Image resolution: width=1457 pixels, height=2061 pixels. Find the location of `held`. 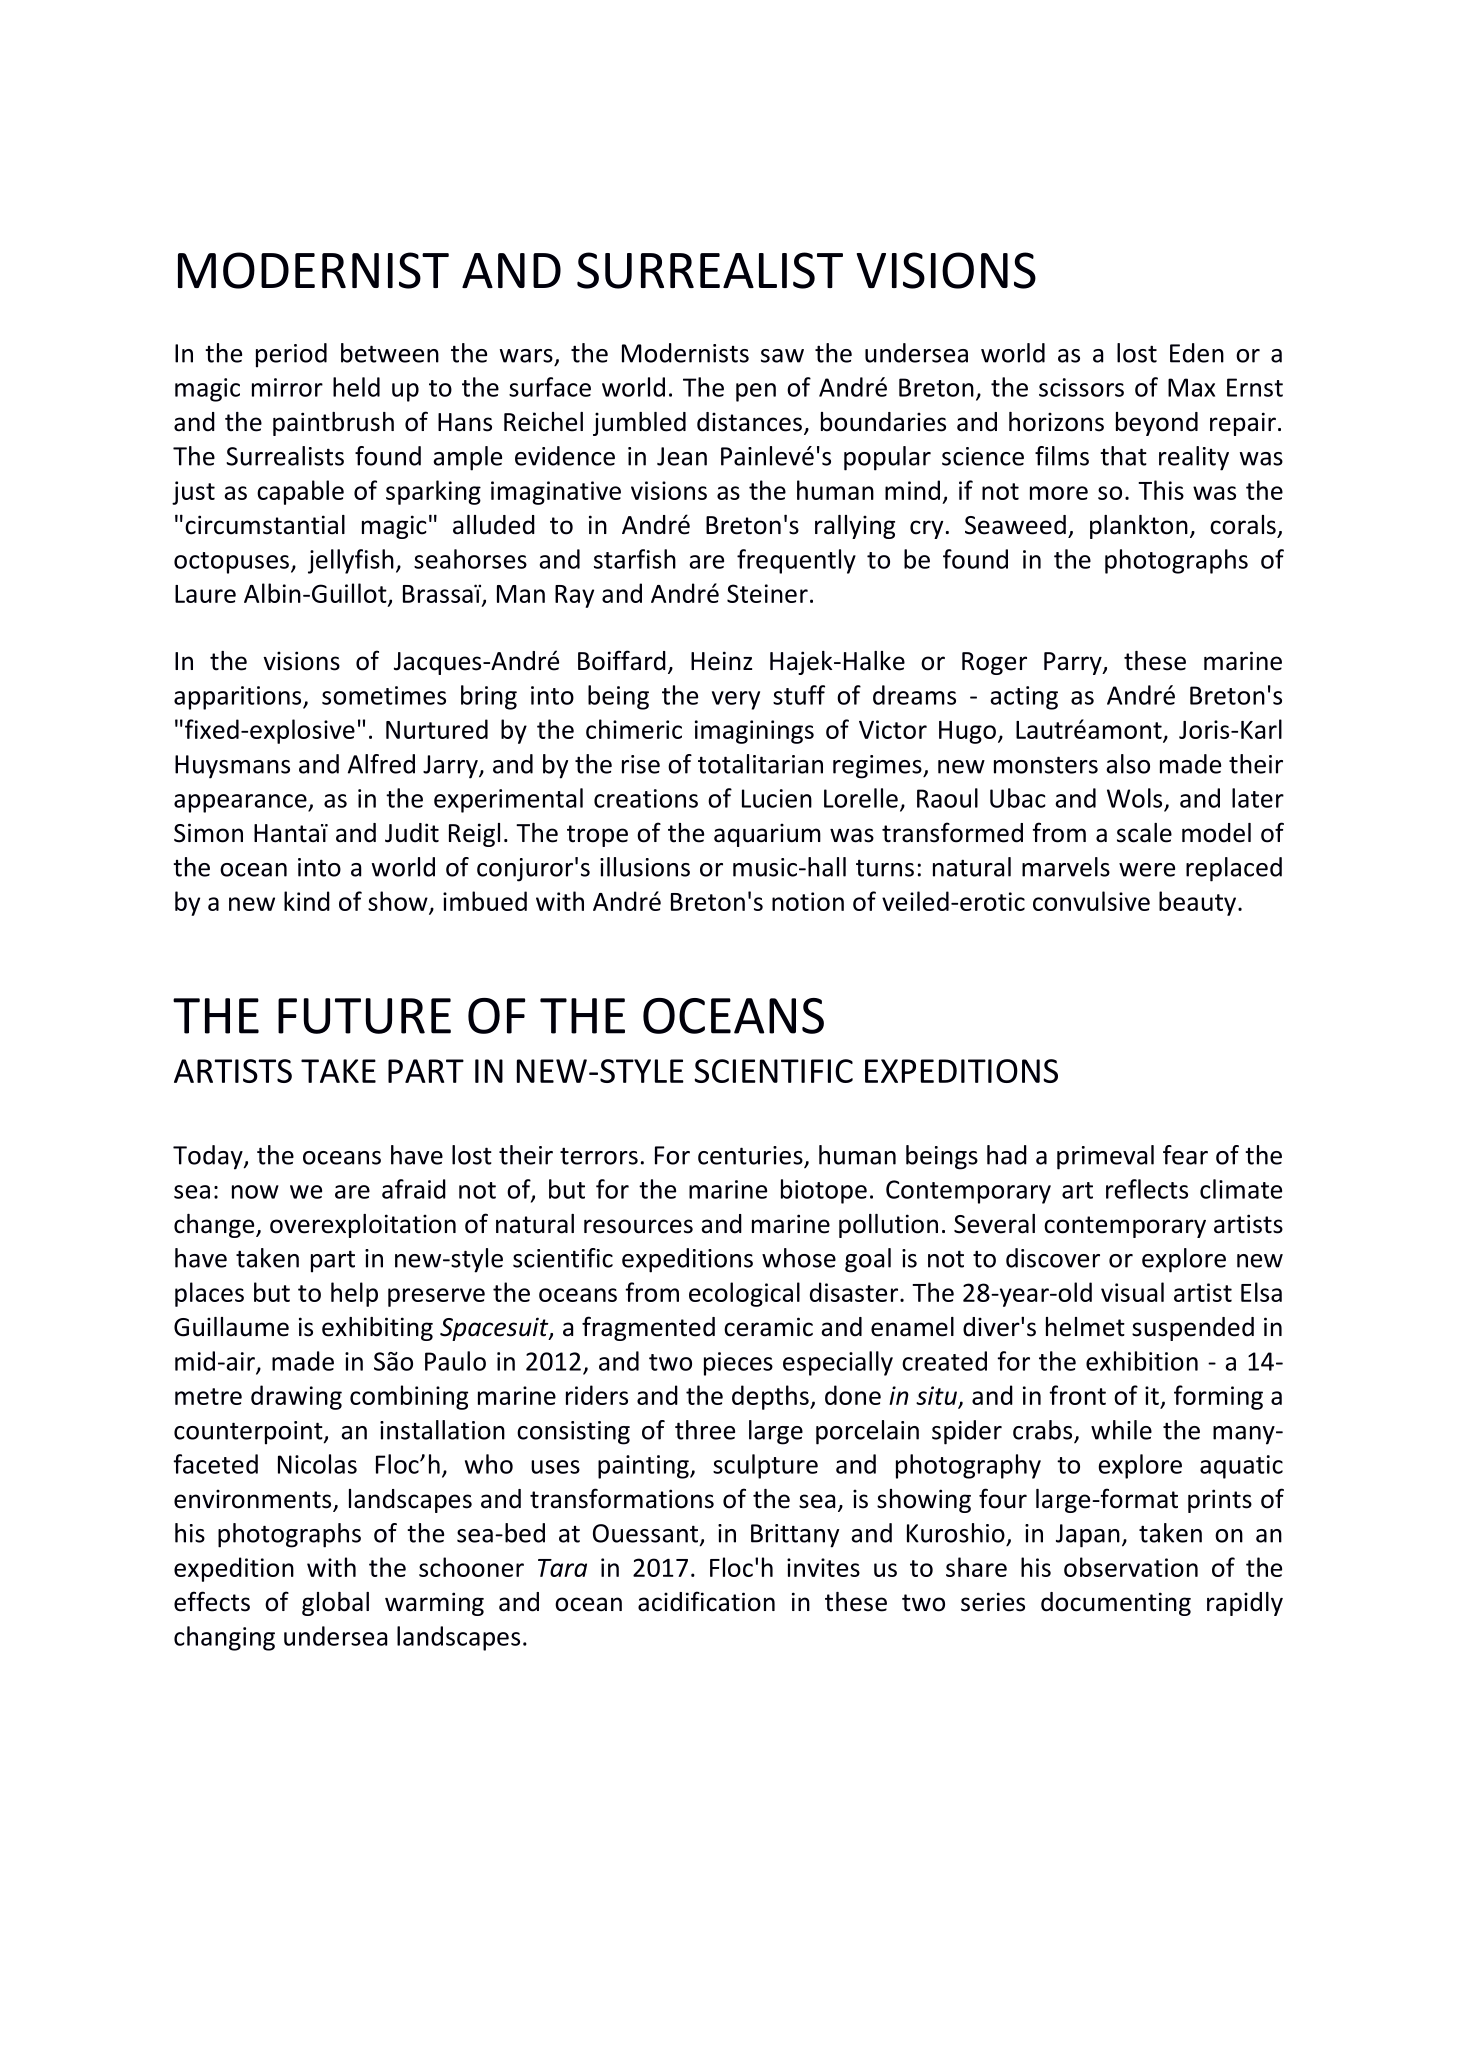

held is located at coordinates (356, 387).
